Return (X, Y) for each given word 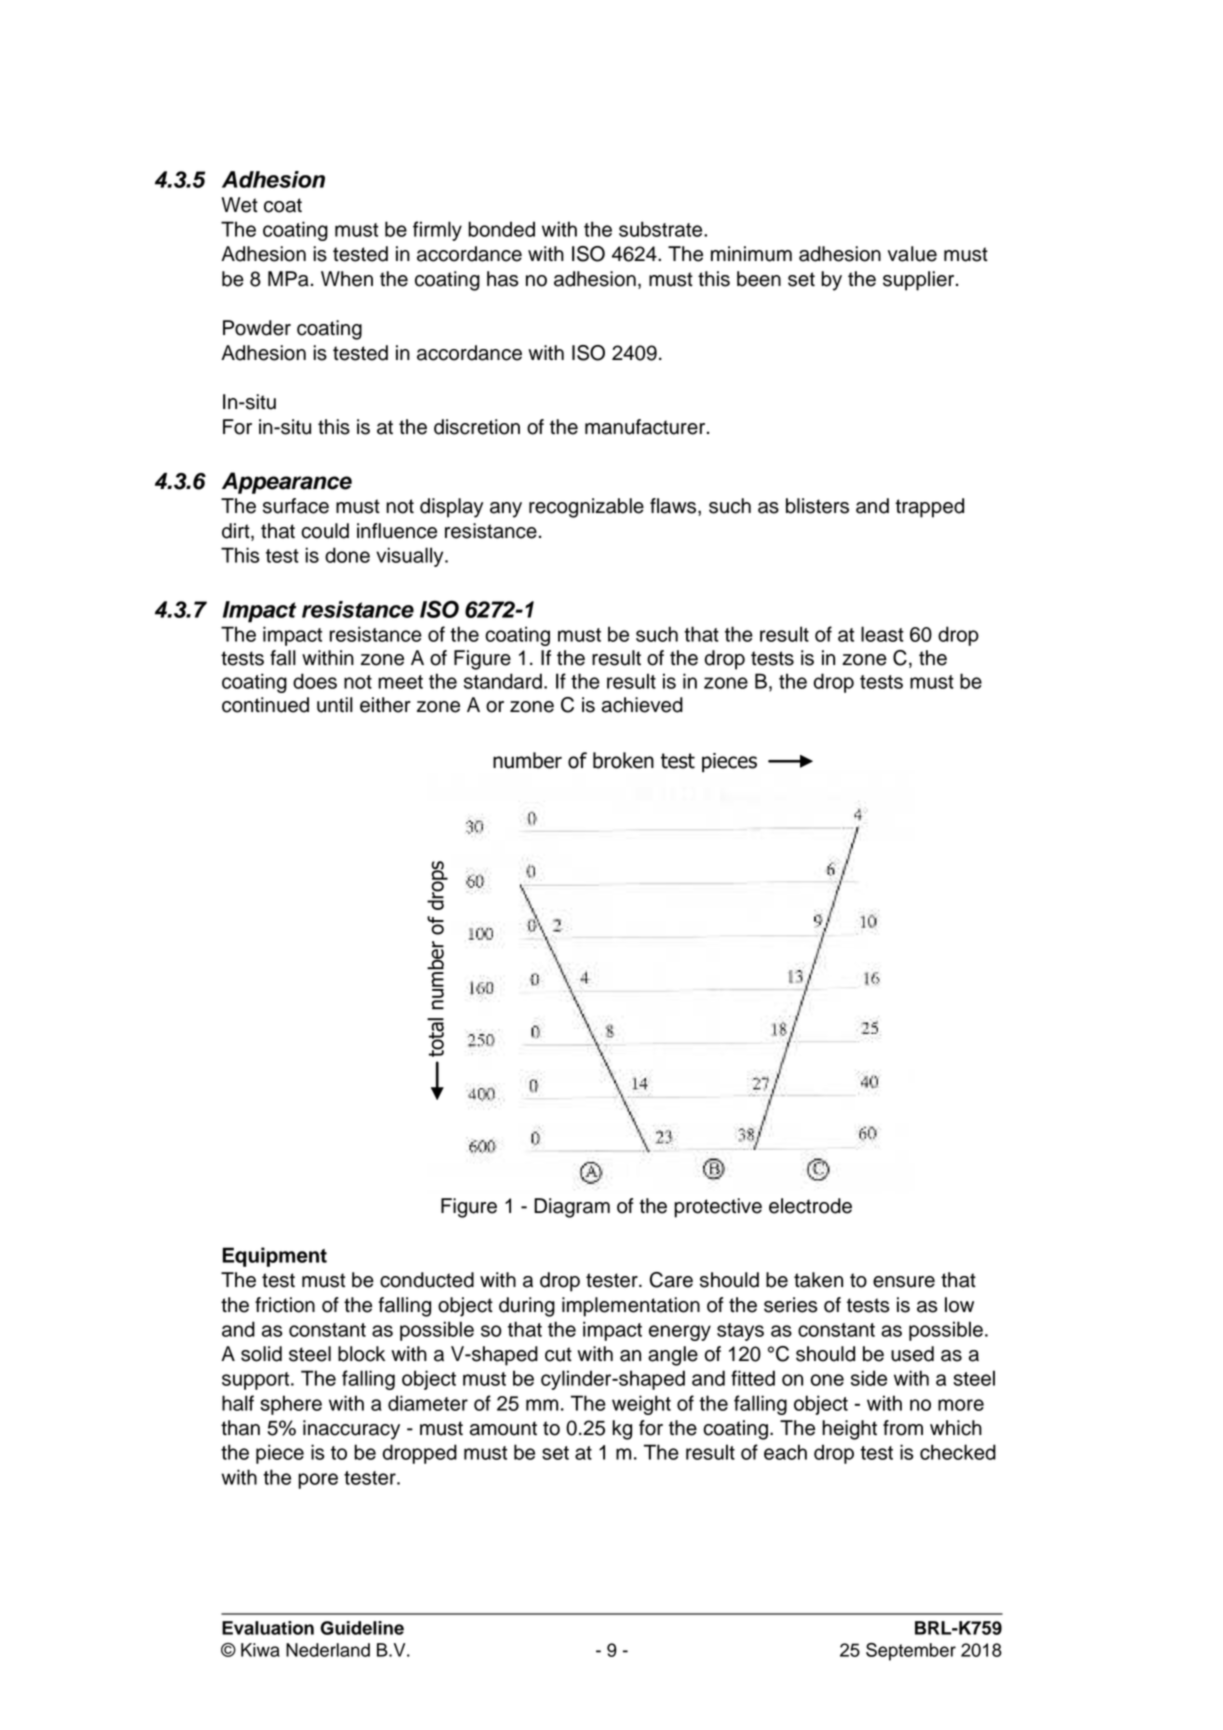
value (912, 254)
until (335, 705)
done (347, 555)
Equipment (274, 1257)
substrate (662, 229)
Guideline (362, 1628)
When (347, 279)
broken (623, 760)
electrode (810, 1206)
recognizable (586, 508)
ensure (904, 1282)
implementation (631, 1307)
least (882, 634)
